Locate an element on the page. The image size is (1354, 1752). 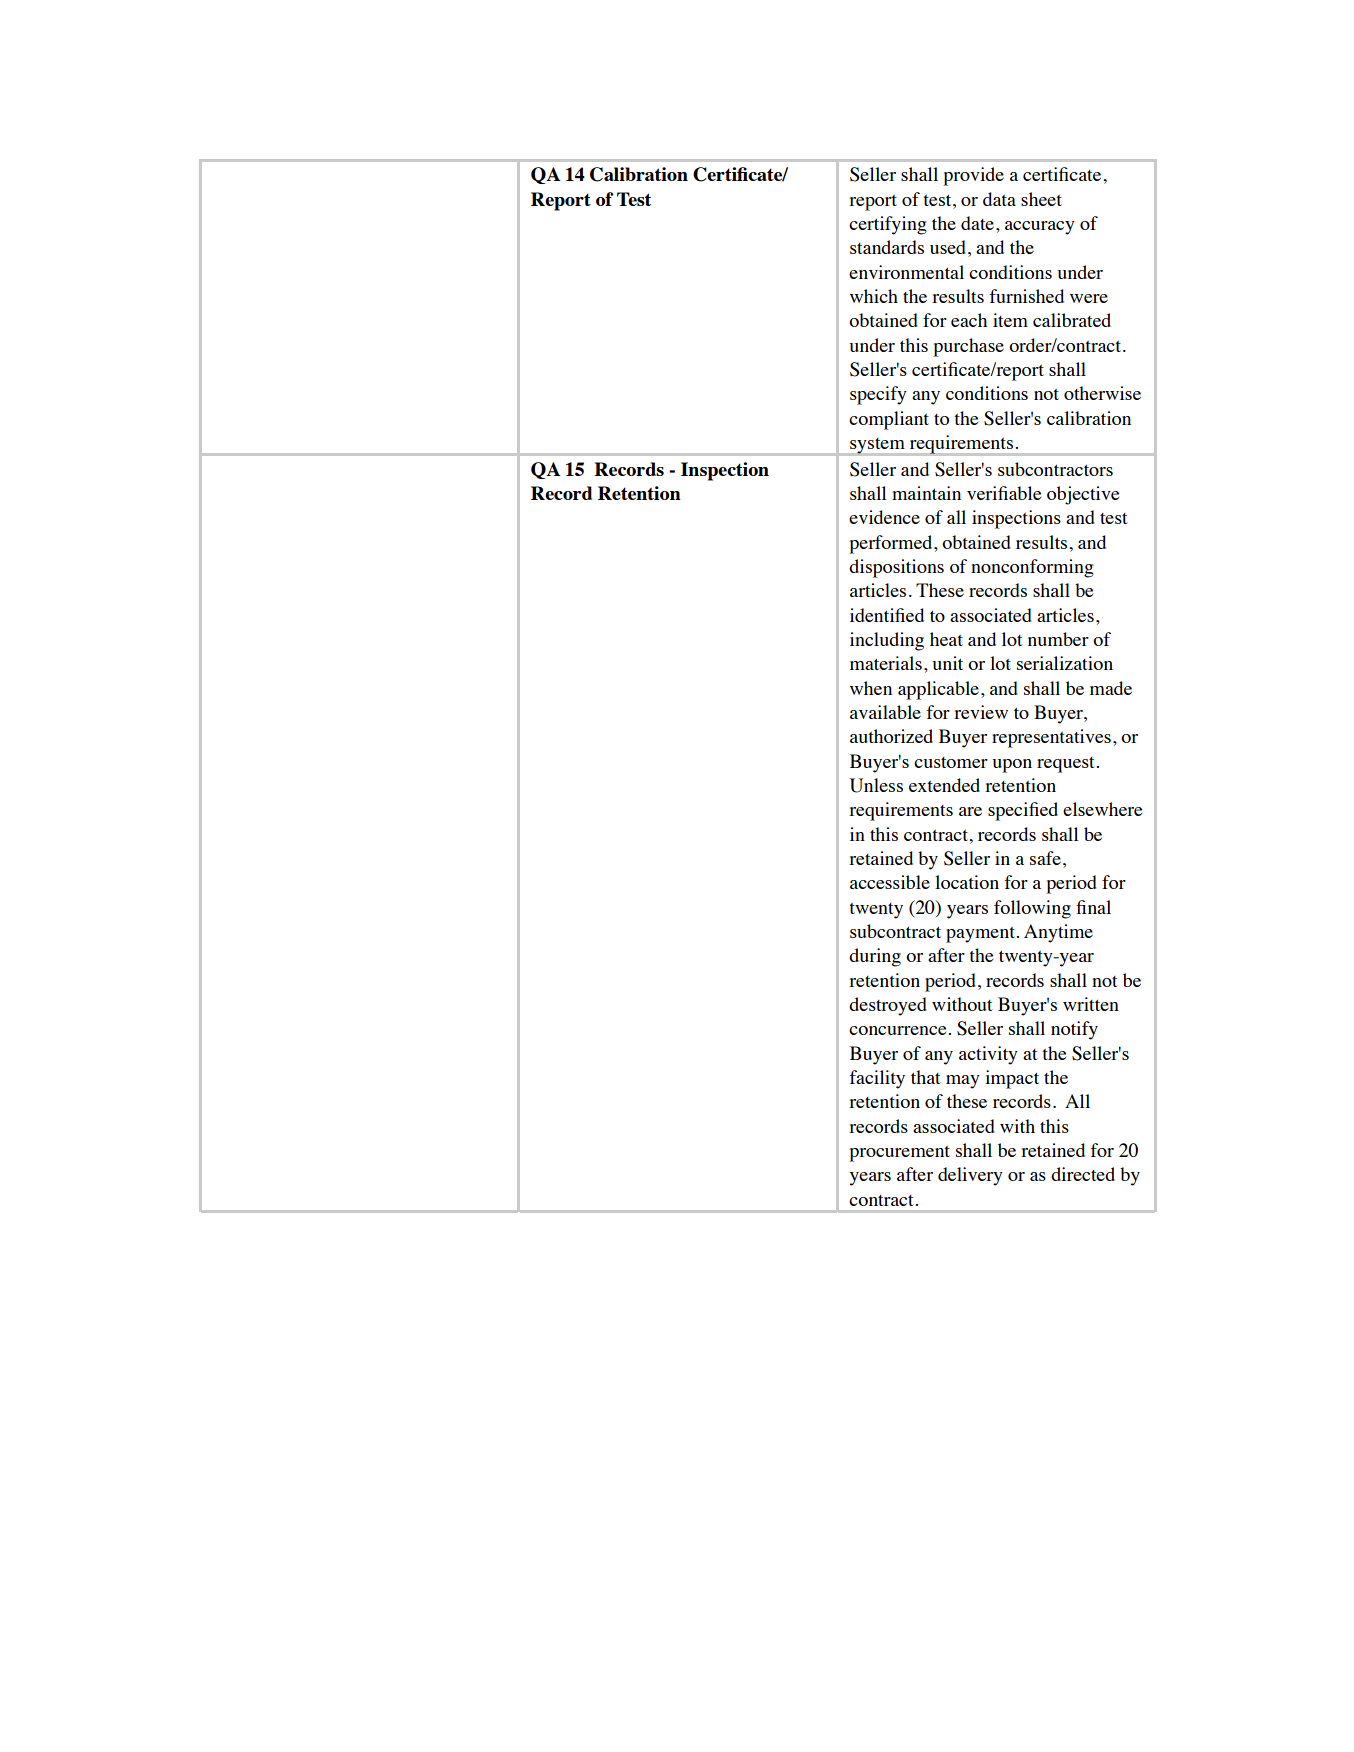
serialization is located at coordinates (1065, 663).
